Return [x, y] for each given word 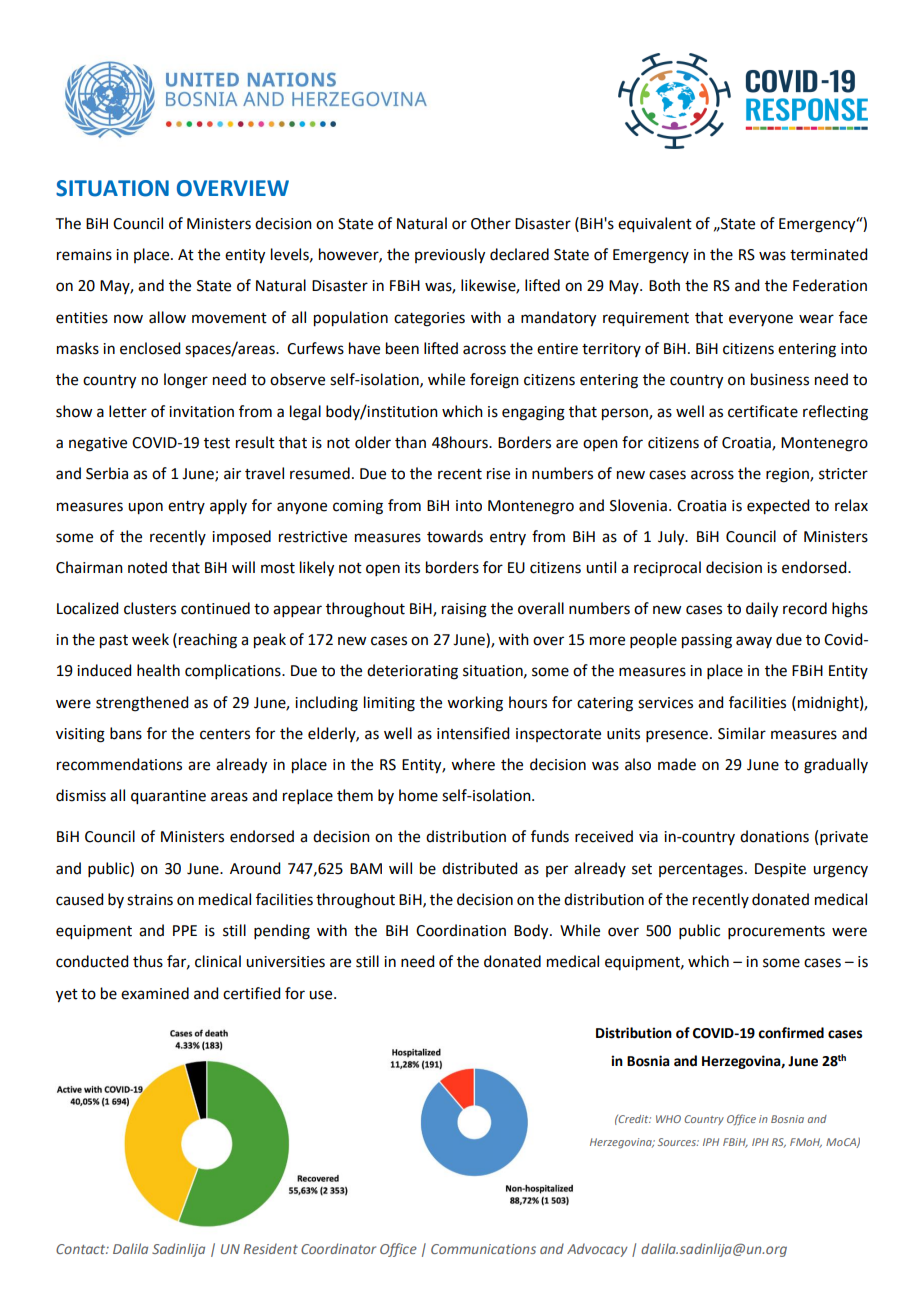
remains [84, 255]
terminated [828, 254]
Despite [780, 870]
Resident [270, 1248]
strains [150, 900]
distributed [479, 868]
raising [464, 610]
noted [147, 567]
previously [450, 256]
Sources [678, 1142]
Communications [483, 1249]
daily [762, 610]
